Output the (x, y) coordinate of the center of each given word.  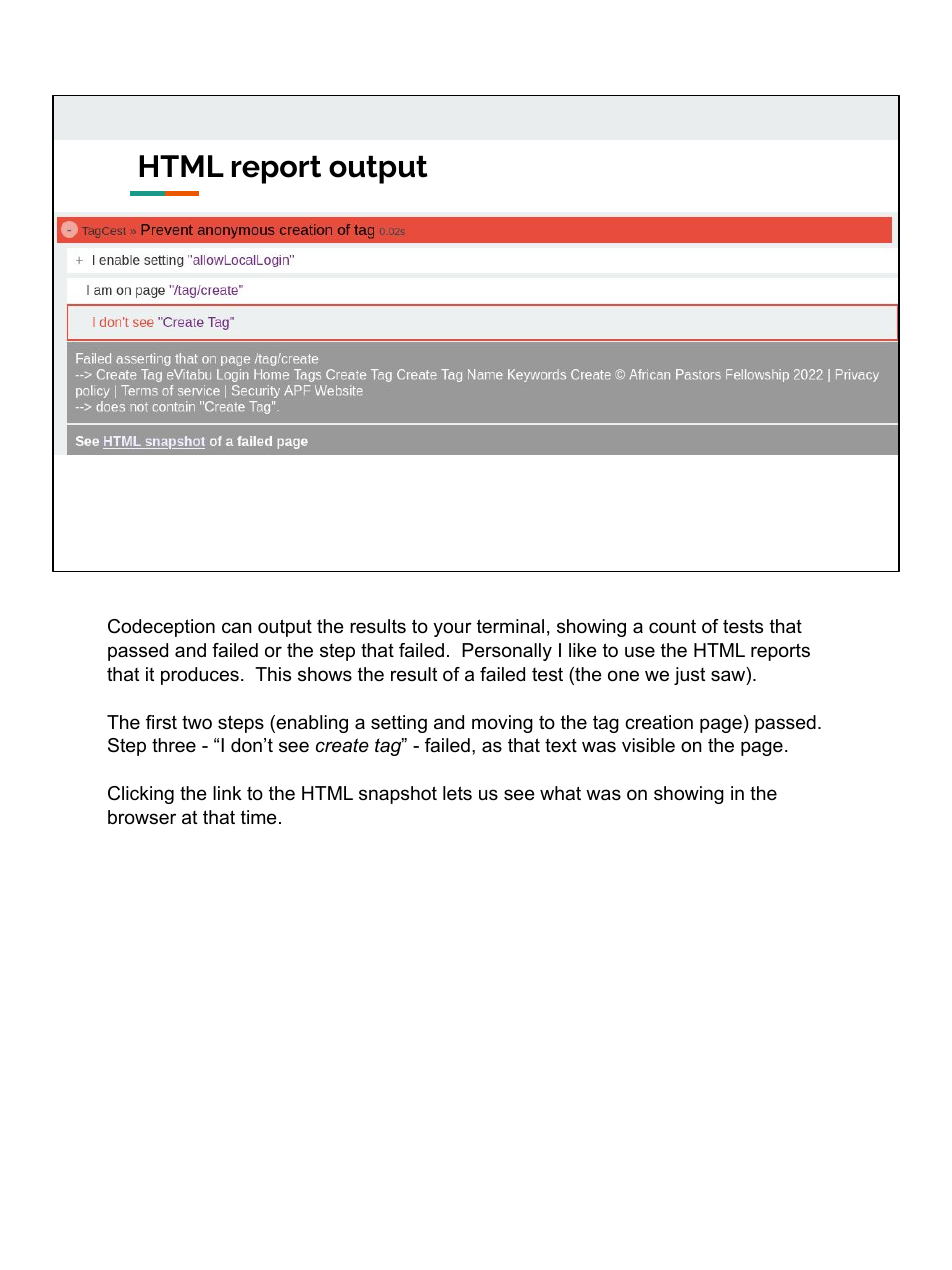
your (452, 629)
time (259, 817)
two (197, 722)
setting (399, 724)
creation (659, 722)
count (672, 626)
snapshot (398, 795)
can (237, 627)
